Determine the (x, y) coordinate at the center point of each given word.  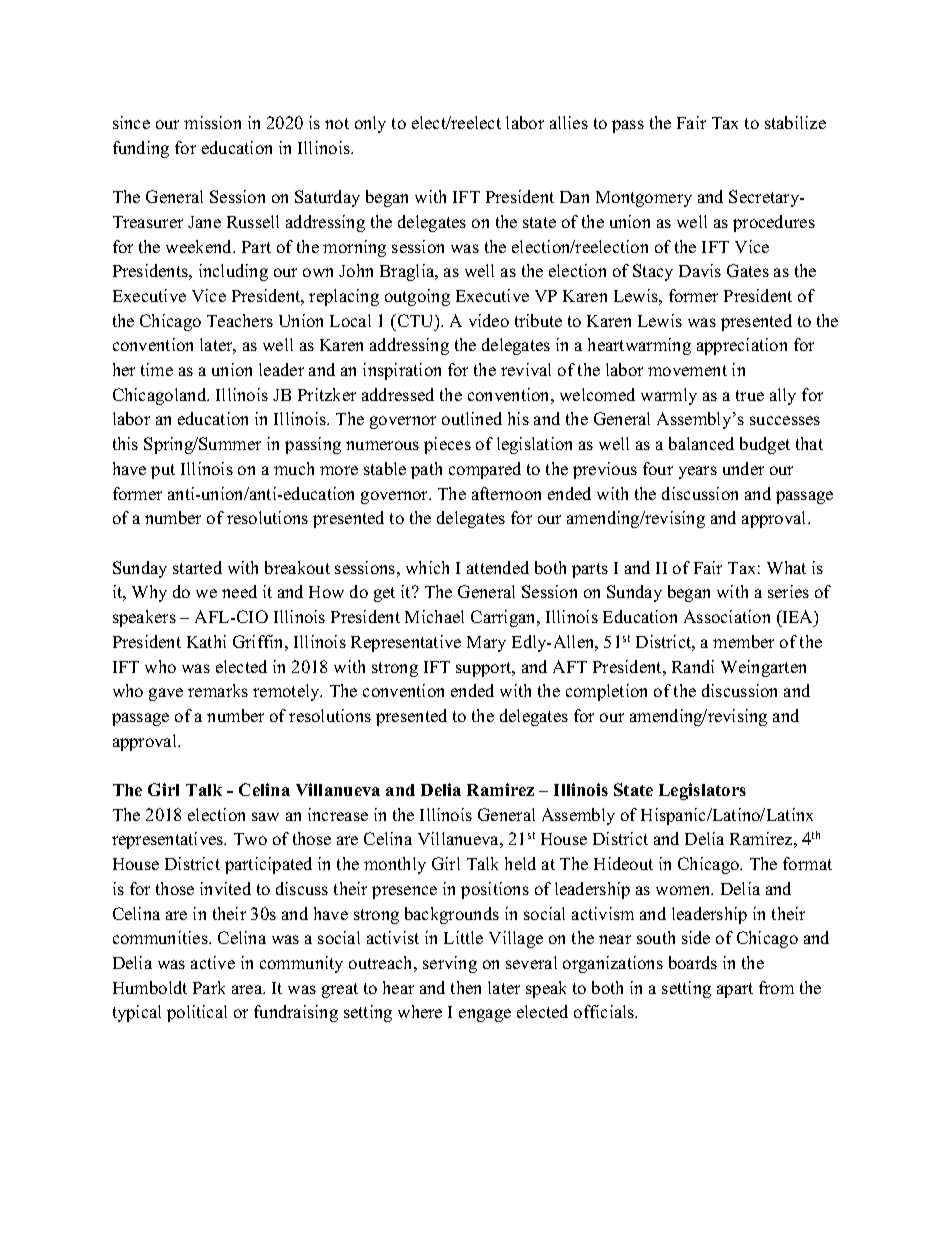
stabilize (795, 122)
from (776, 987)
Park (209, 987)
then (466, 987)
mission (212, 122)
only (370, 124)
